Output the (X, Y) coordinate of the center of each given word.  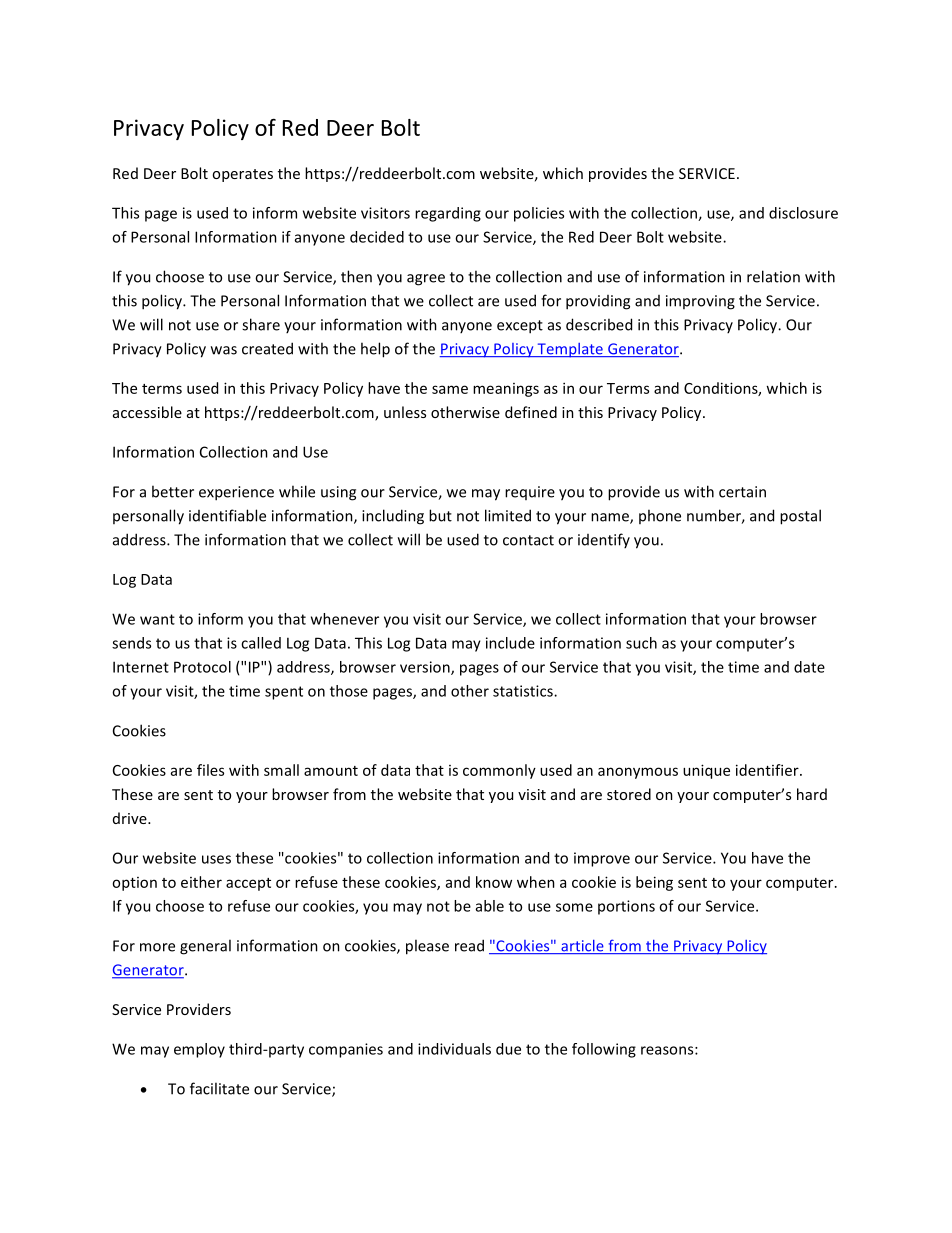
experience (236, 493)
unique (706, 771)
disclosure (803, 213)
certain (742, 492)
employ (199, 1050)
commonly (499, 771)
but (440, 515)
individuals (454, 1049)
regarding (448, 214)
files (210, 770)
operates (242, 175)
